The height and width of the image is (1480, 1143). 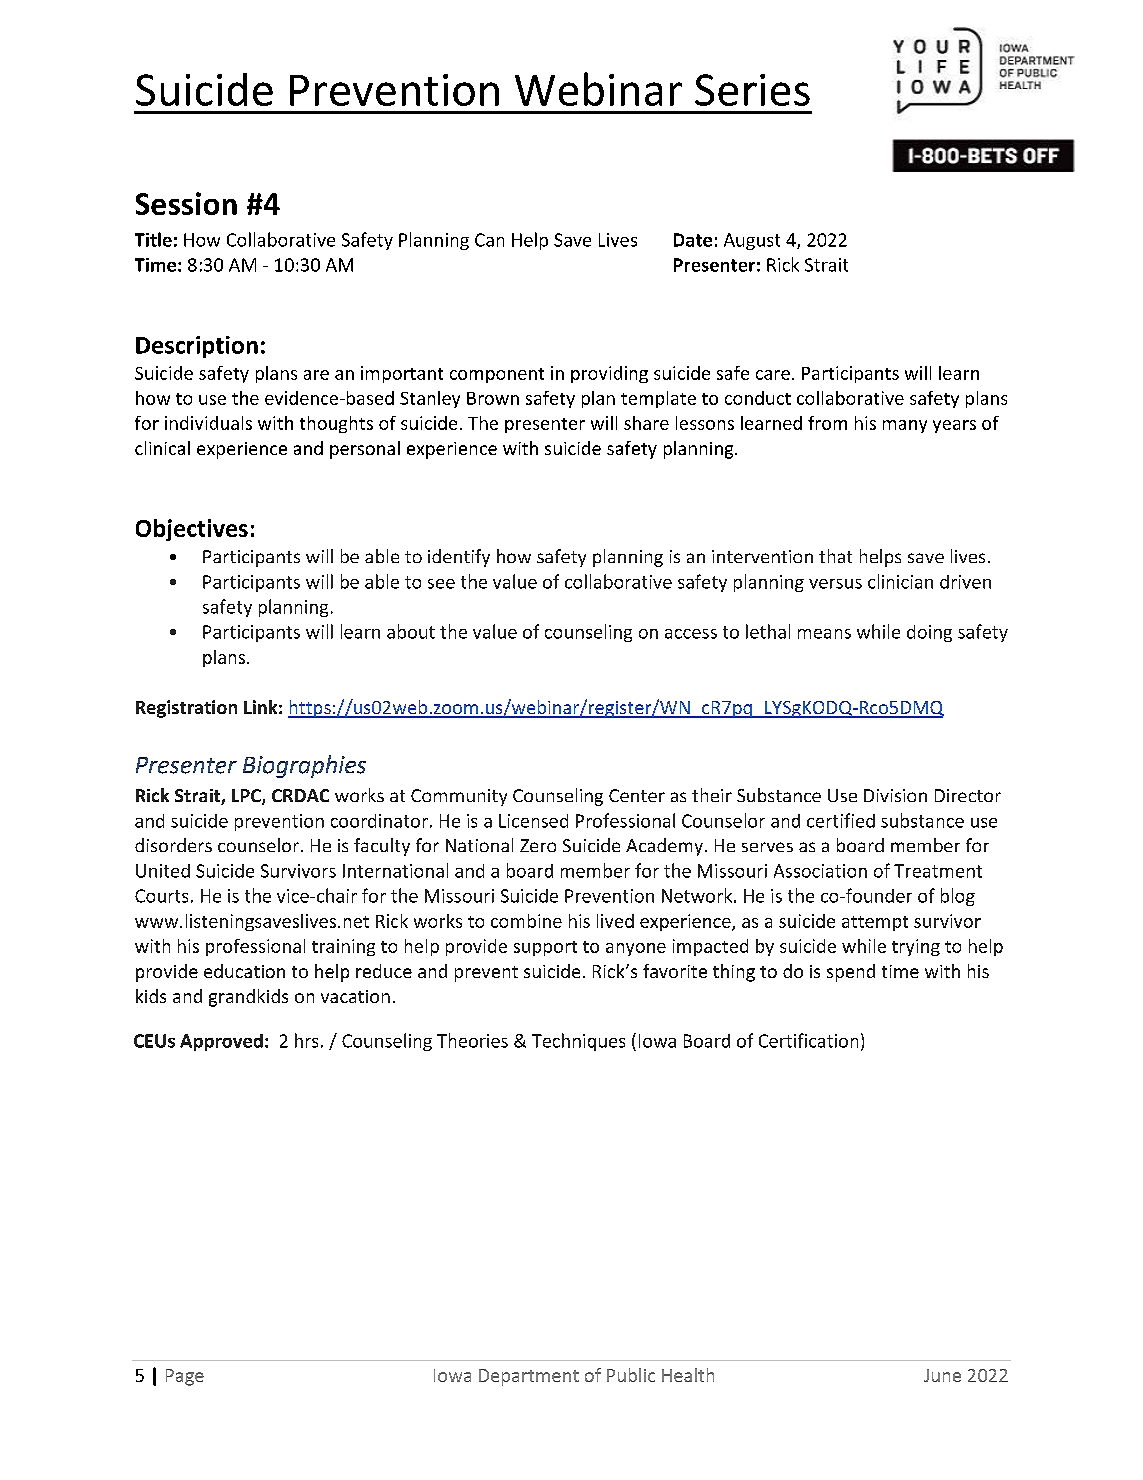 What do you see at coordinates (942, 1375) in the image?
I see `June` at bounding box center [942, 1375].
